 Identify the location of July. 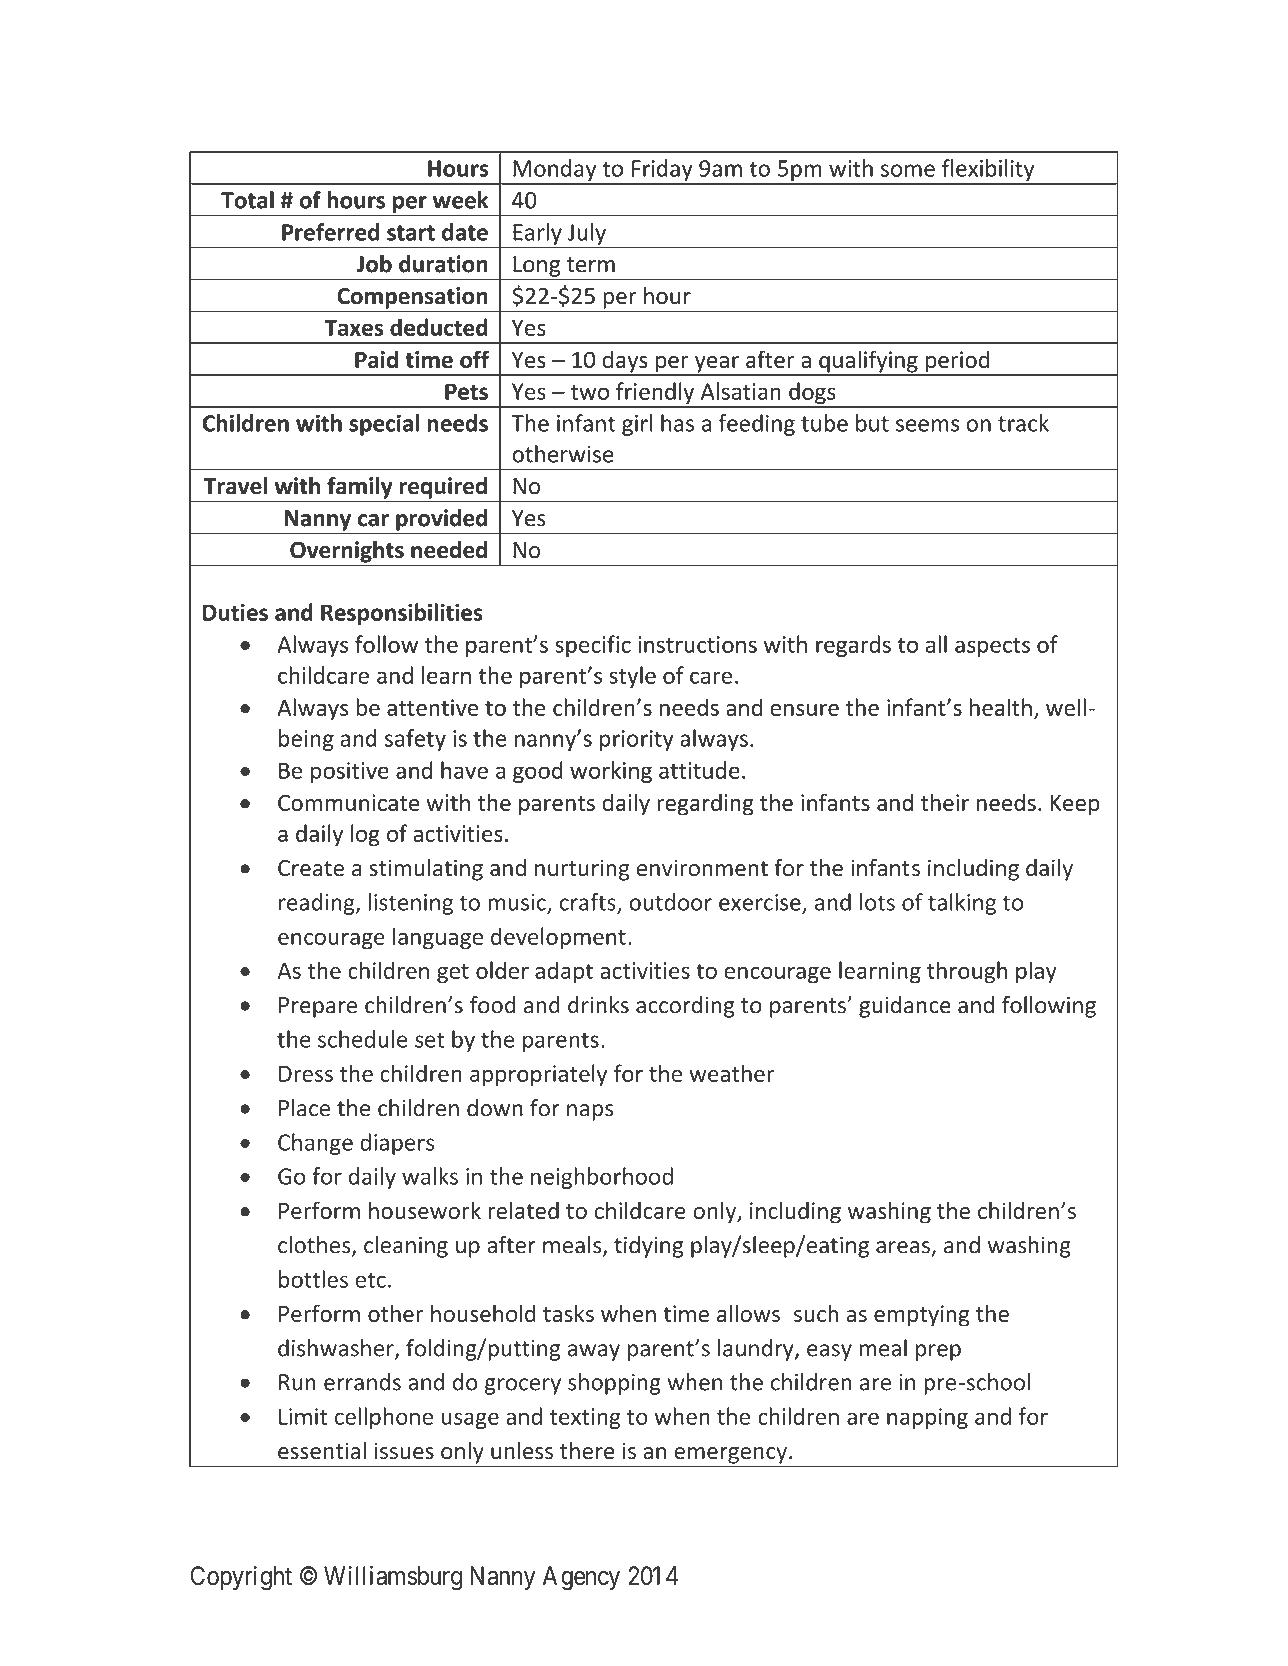
(587, 234).
